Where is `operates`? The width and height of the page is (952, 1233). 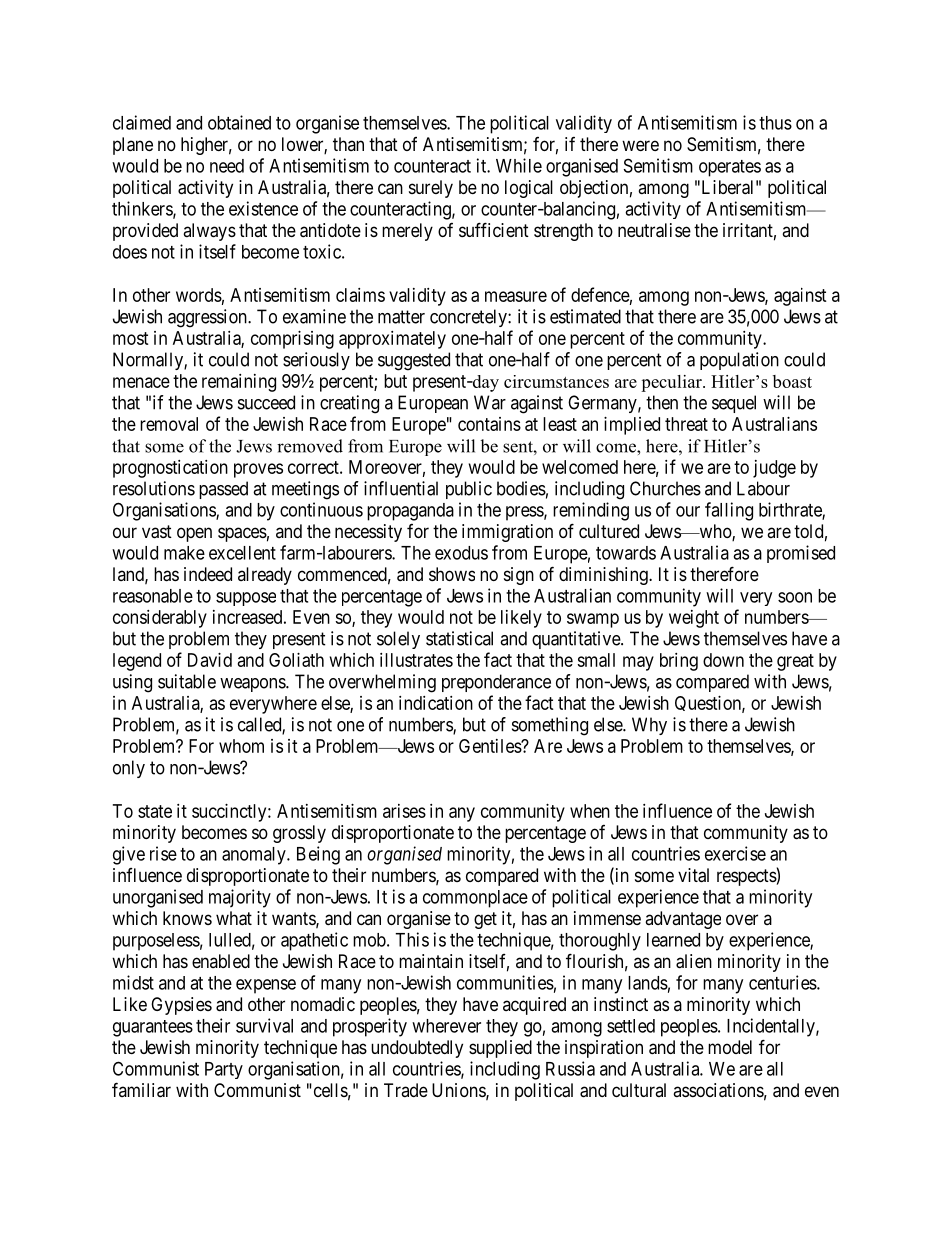 operates is located at coordinates (730, 168).
